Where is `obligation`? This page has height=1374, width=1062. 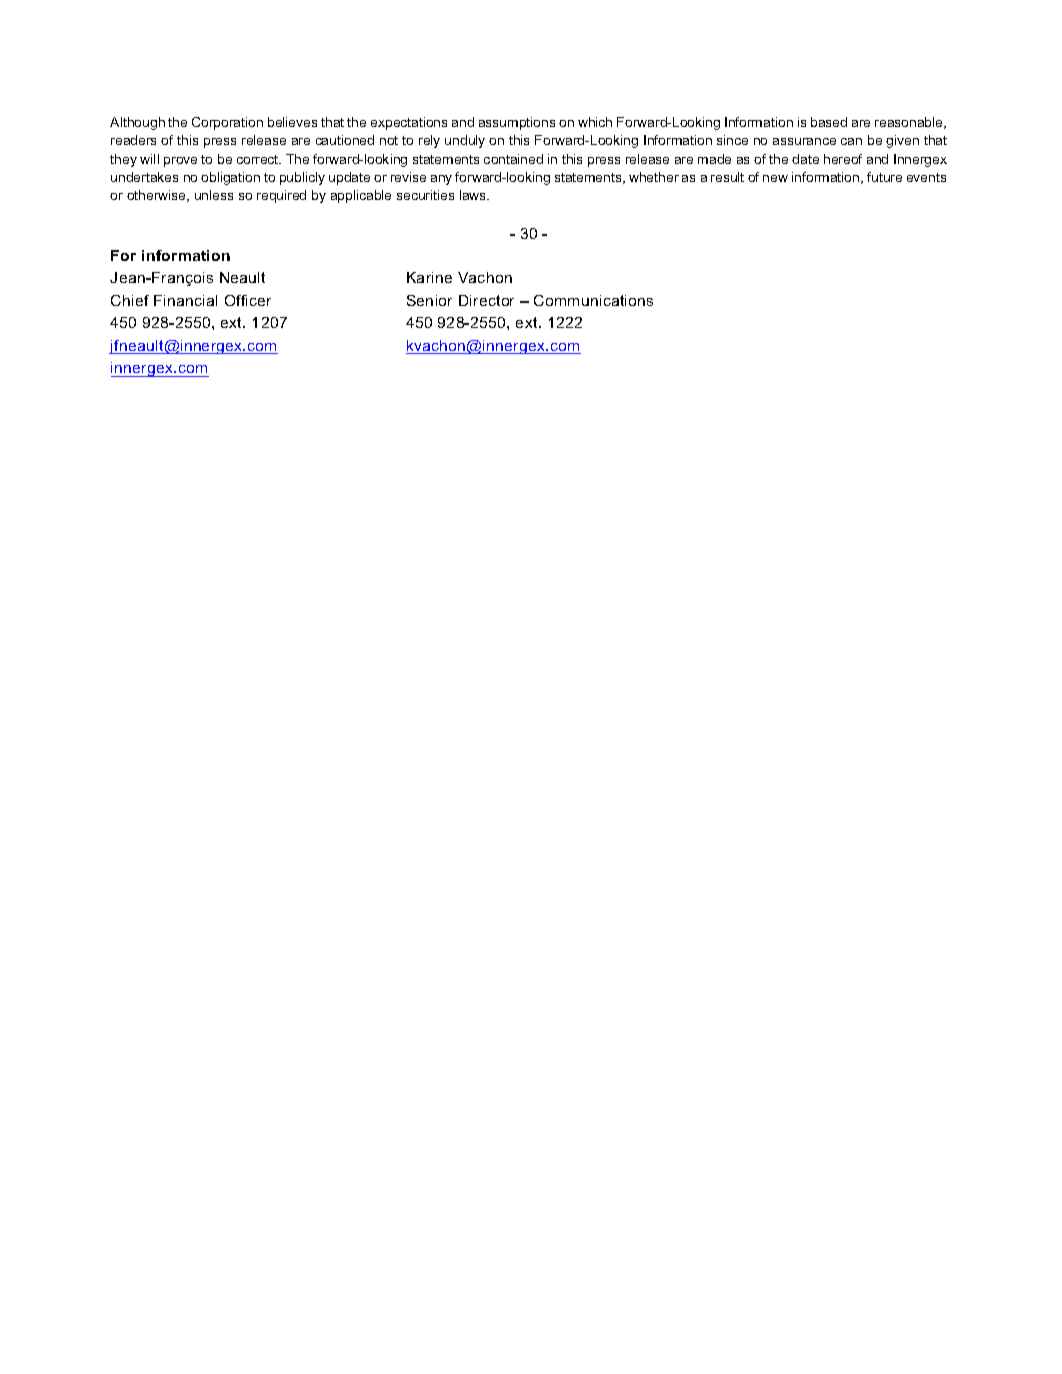 obligation is located at coordinates (230, 178).
